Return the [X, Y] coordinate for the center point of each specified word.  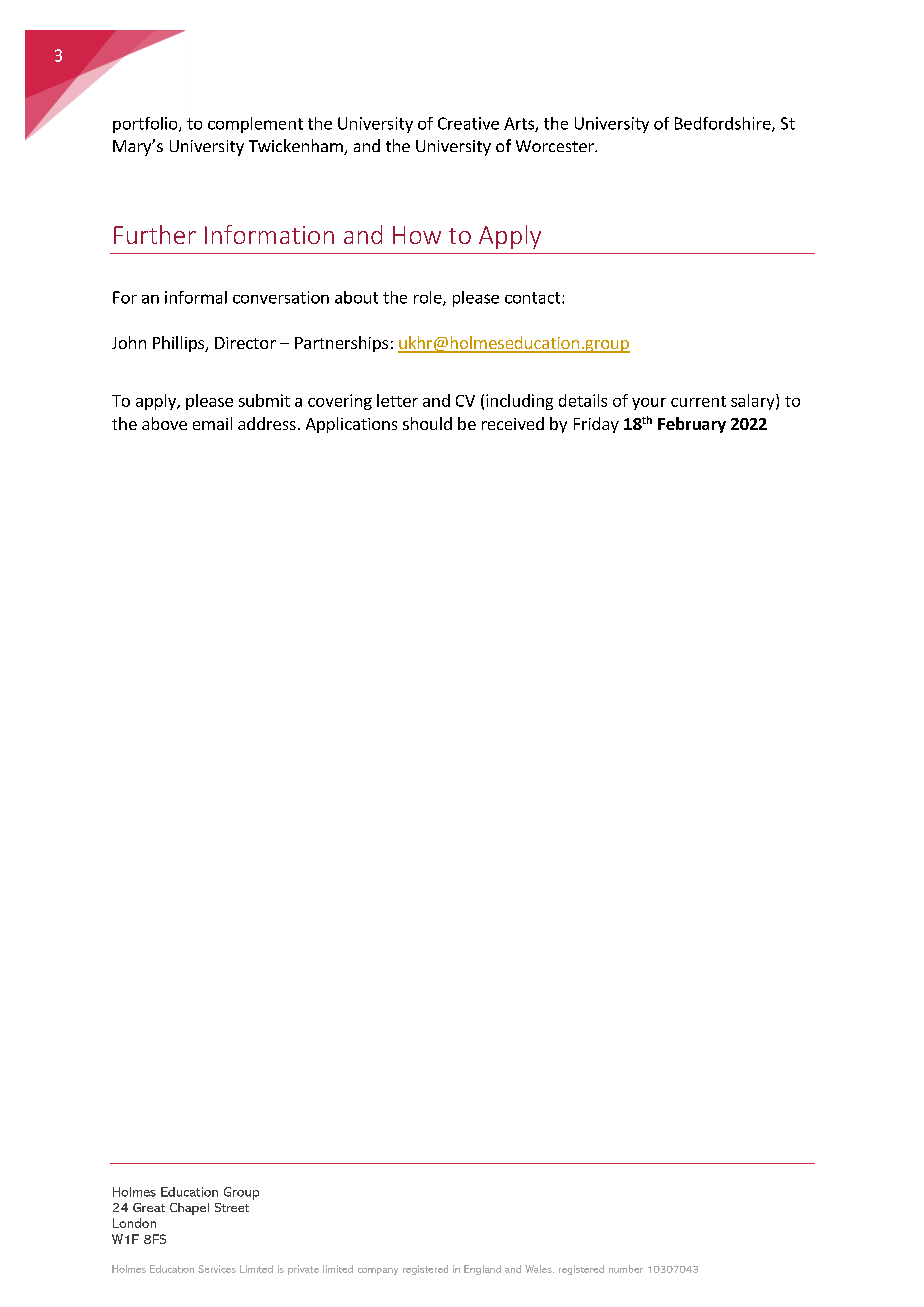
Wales [539, 1269]
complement [255, 125]
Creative [468, 123]
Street [232, 1207]
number [626, 1269]
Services [217, 1269]
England [482, 1270]
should [427, 423]
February [692, 425]
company [378, 1271]
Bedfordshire [724, 124]
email [212, 423]
